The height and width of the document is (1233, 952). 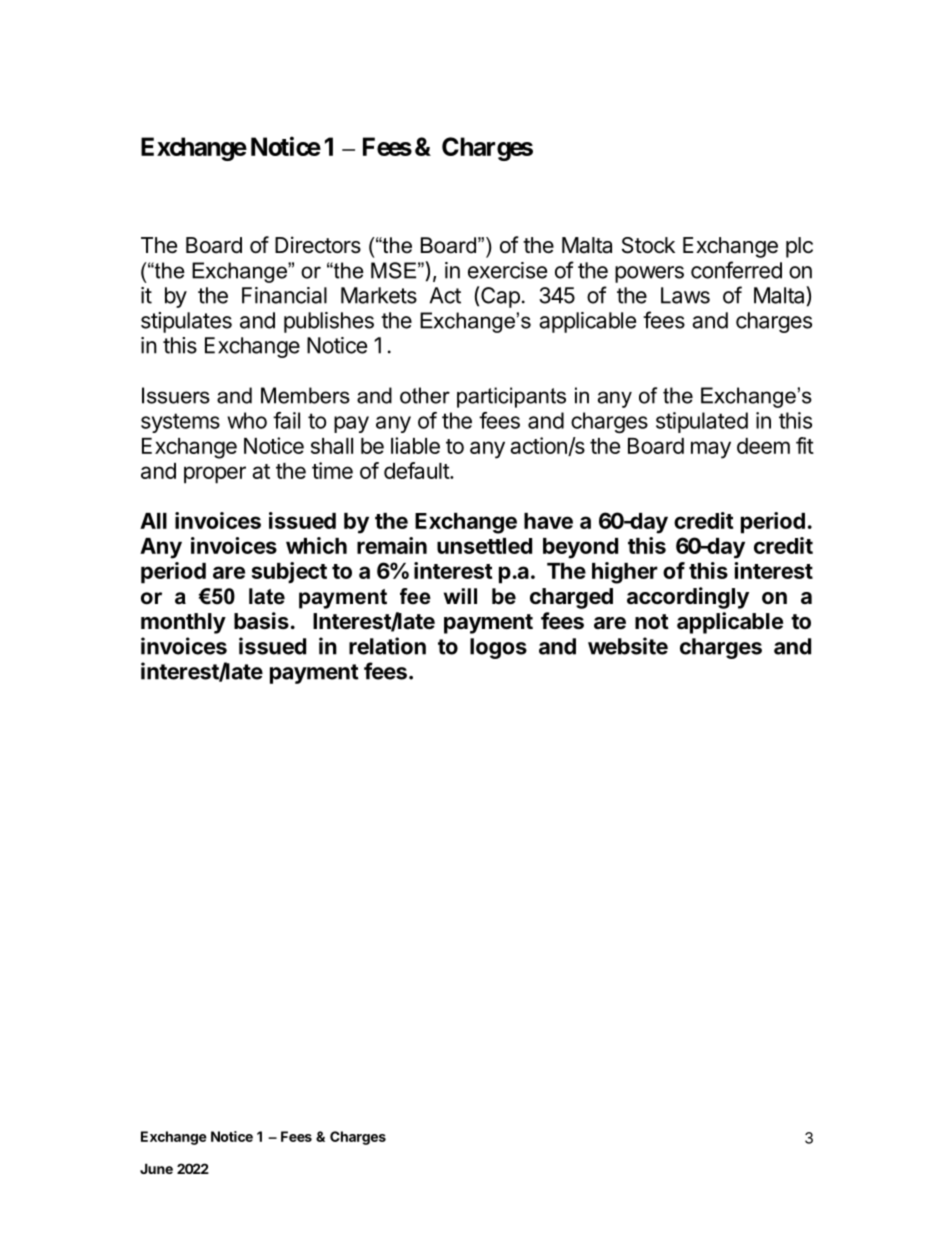 What do you see at coordinates (156, 1168) in the document?
I see `June` at bounding box center [156, 1168].
